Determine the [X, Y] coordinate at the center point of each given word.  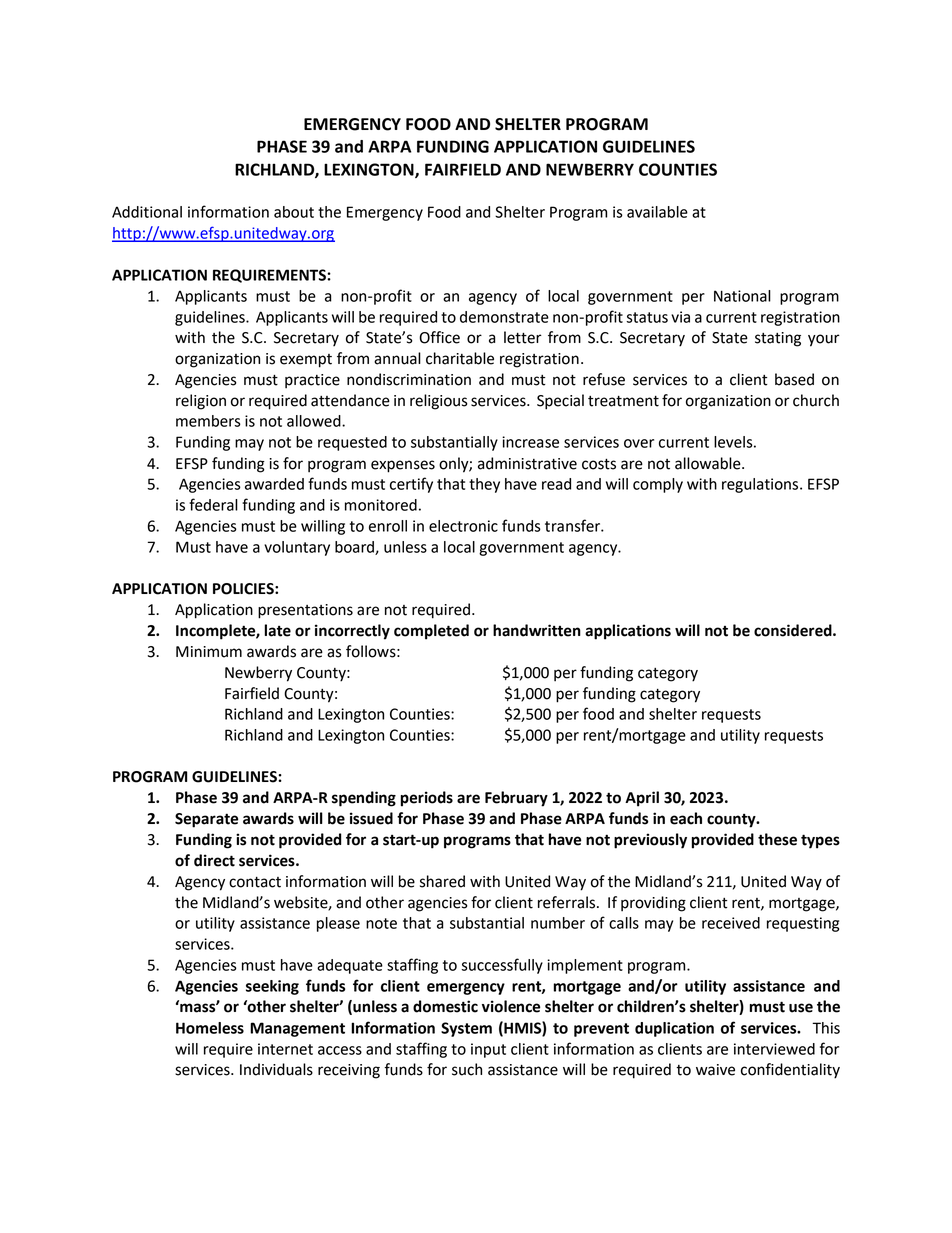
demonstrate [504, 317]
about [294, 212]
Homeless [210, 1028]
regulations [761, 485]
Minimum [209, 652]
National [742, 296]
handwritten [537, 630]
